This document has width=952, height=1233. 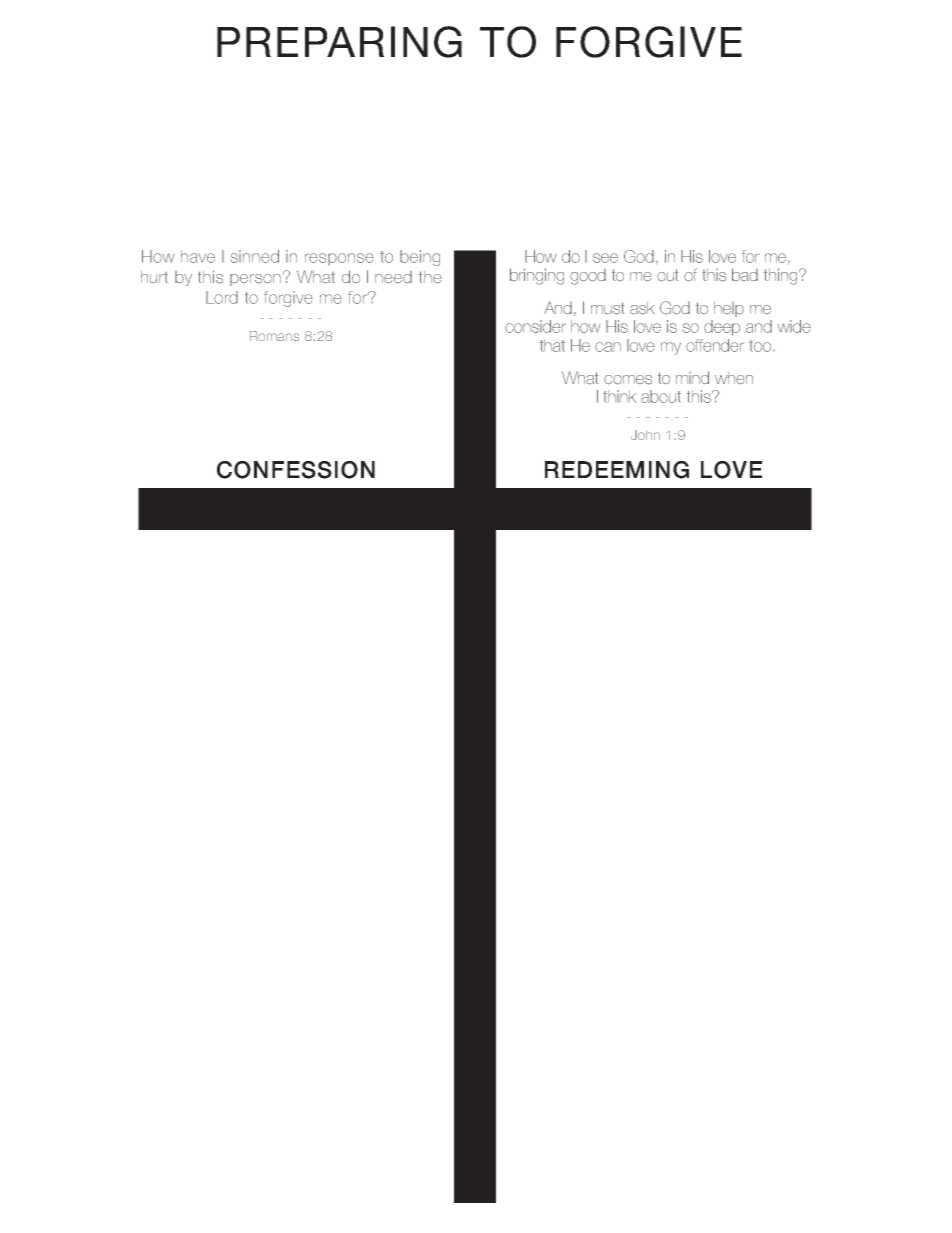 What do you see at coordinates (715, 345) in the document?
I see `offender` at bounding box center [715, 345].
